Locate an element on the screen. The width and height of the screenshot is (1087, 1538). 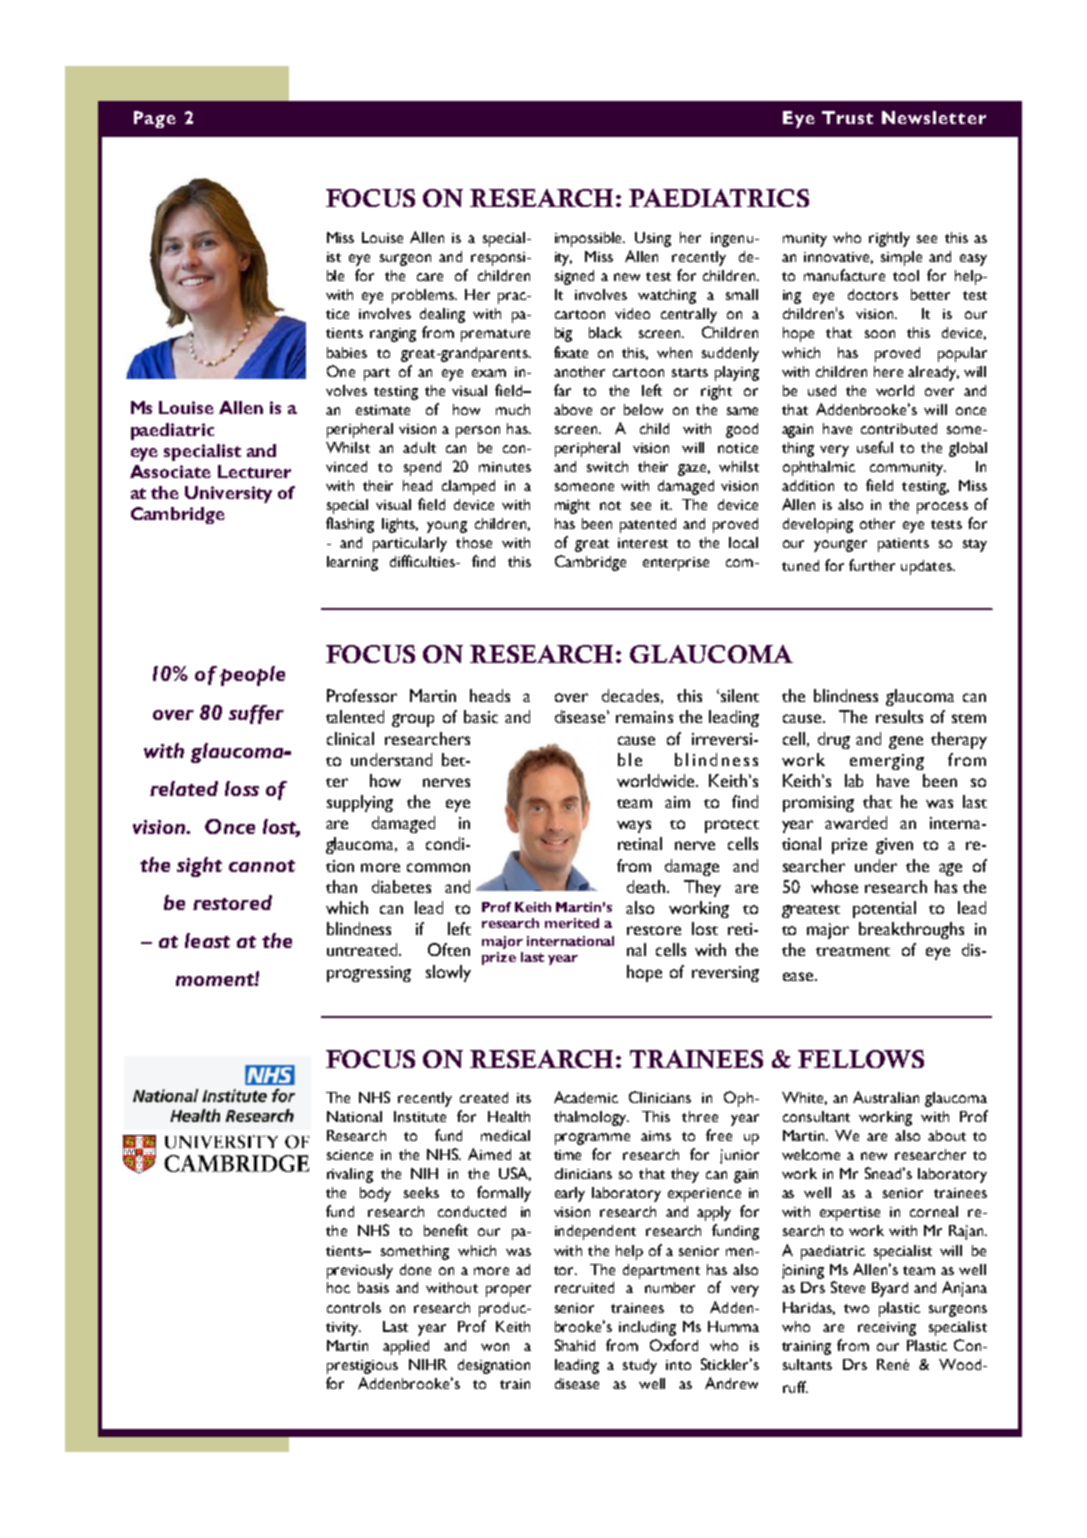
remains is located at coordinates (644, 717).
